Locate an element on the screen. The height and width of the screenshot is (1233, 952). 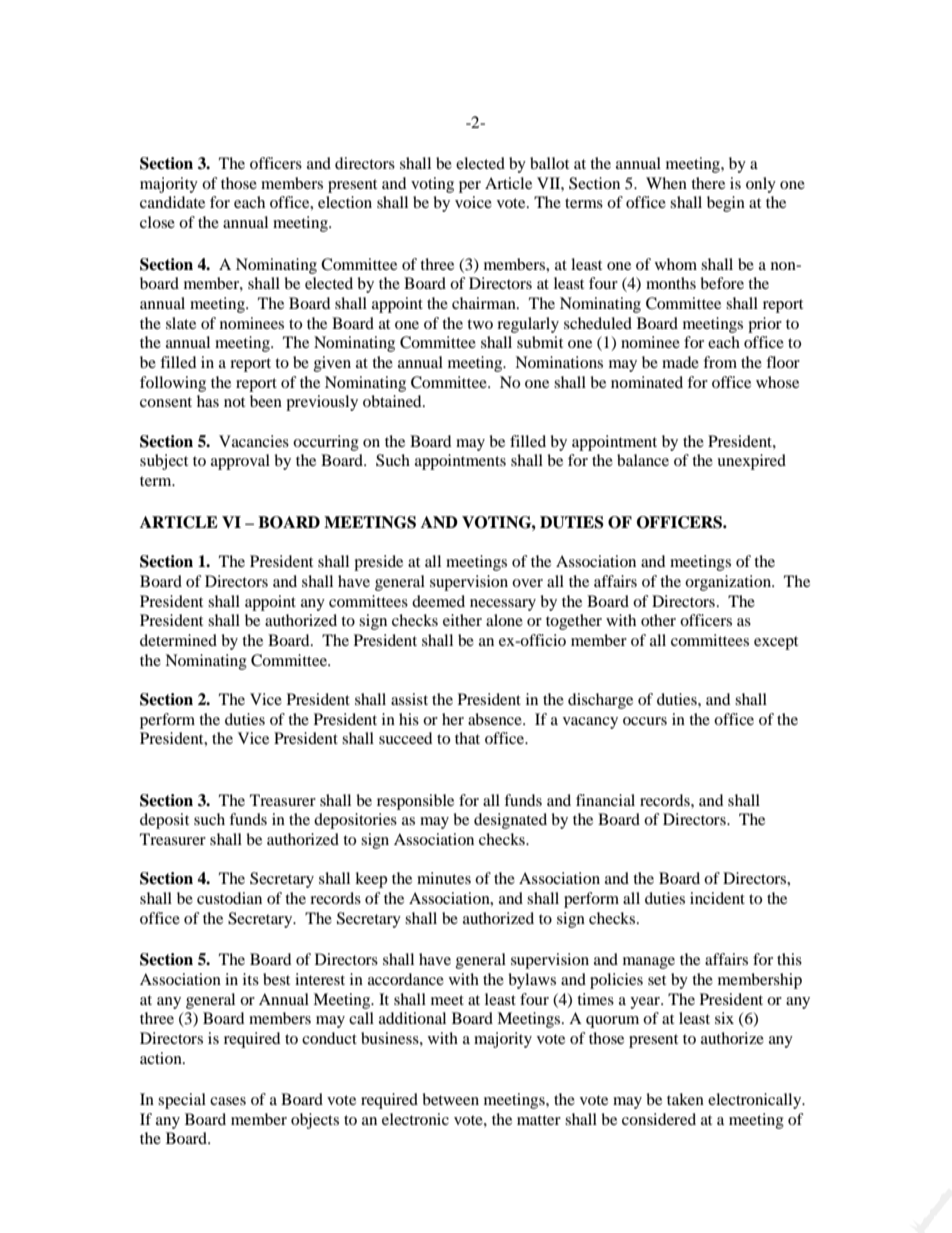
incident is located at coordinates (717, 898).
